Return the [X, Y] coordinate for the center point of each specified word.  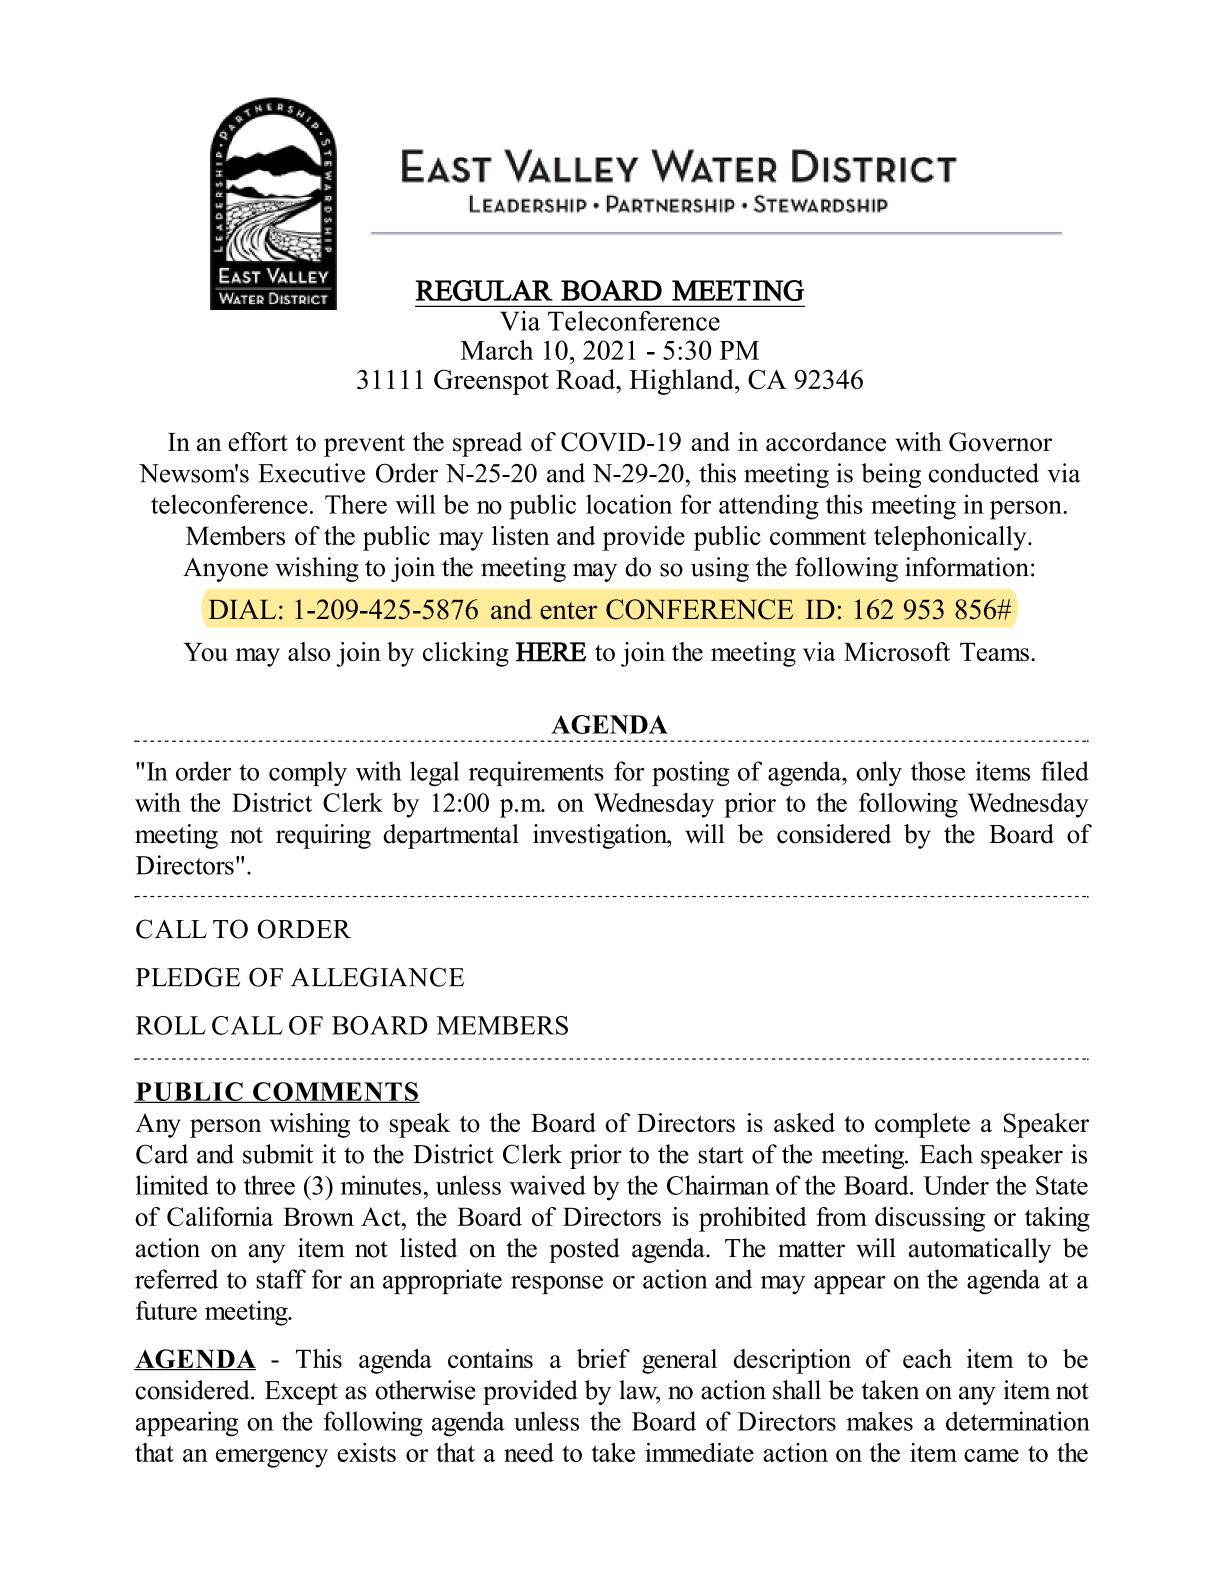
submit [278, 1154]
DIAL [242, 609]
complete [922, 1125]
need [529, 1452]
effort [258, 442]
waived [547, 1185]
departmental [451, 836]
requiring [323, 836]
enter [569, 611]
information [967, 567]
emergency [272, 1458]
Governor [1000, 442]
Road [587, 379]
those [938, 771]
